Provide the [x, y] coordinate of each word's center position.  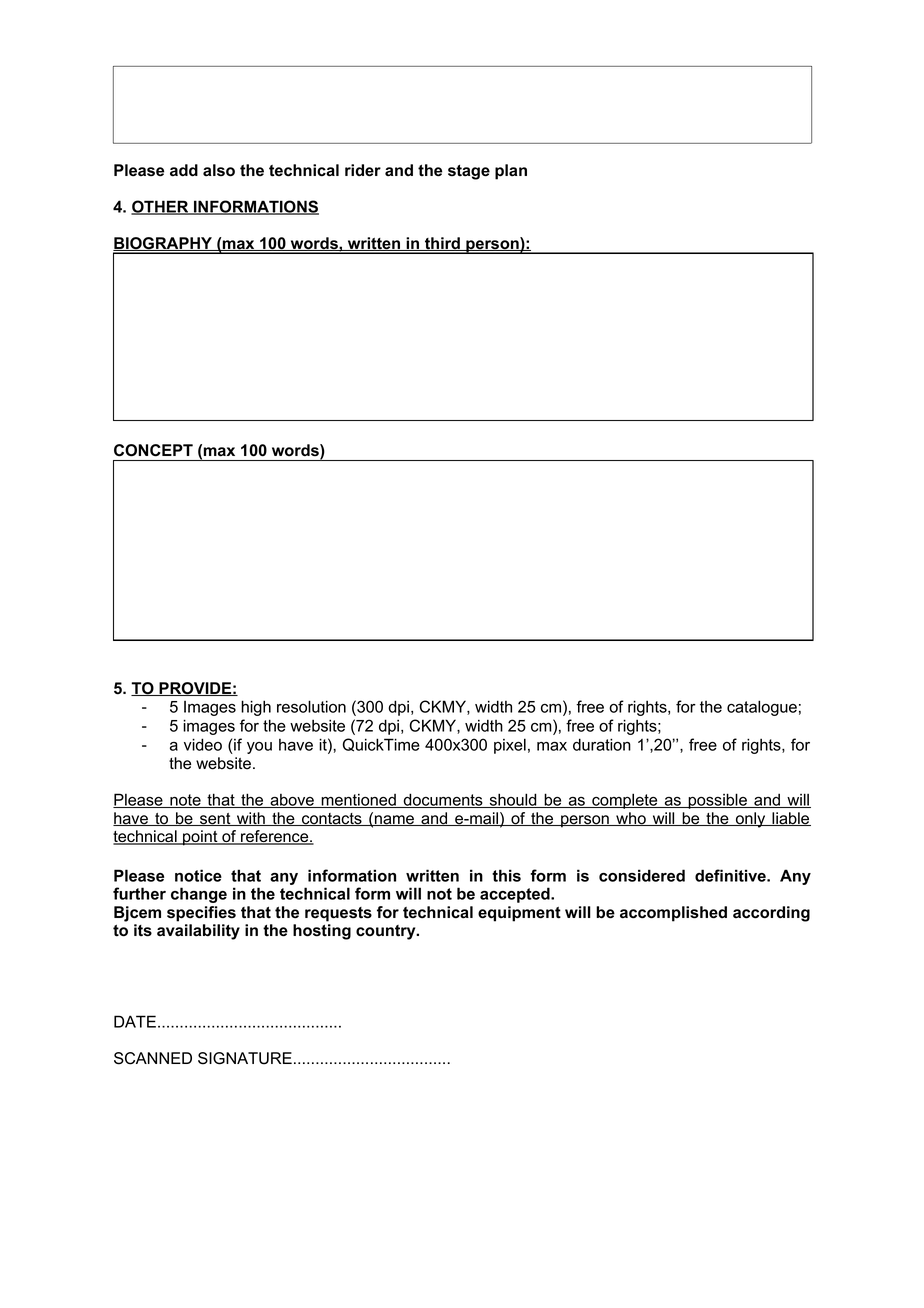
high [256, 708]
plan [511, 172]
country [387, 932]
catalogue [762, 708]
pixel [510, 746]
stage [469, 172]
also [219, 170]
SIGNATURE [245, 1058]
